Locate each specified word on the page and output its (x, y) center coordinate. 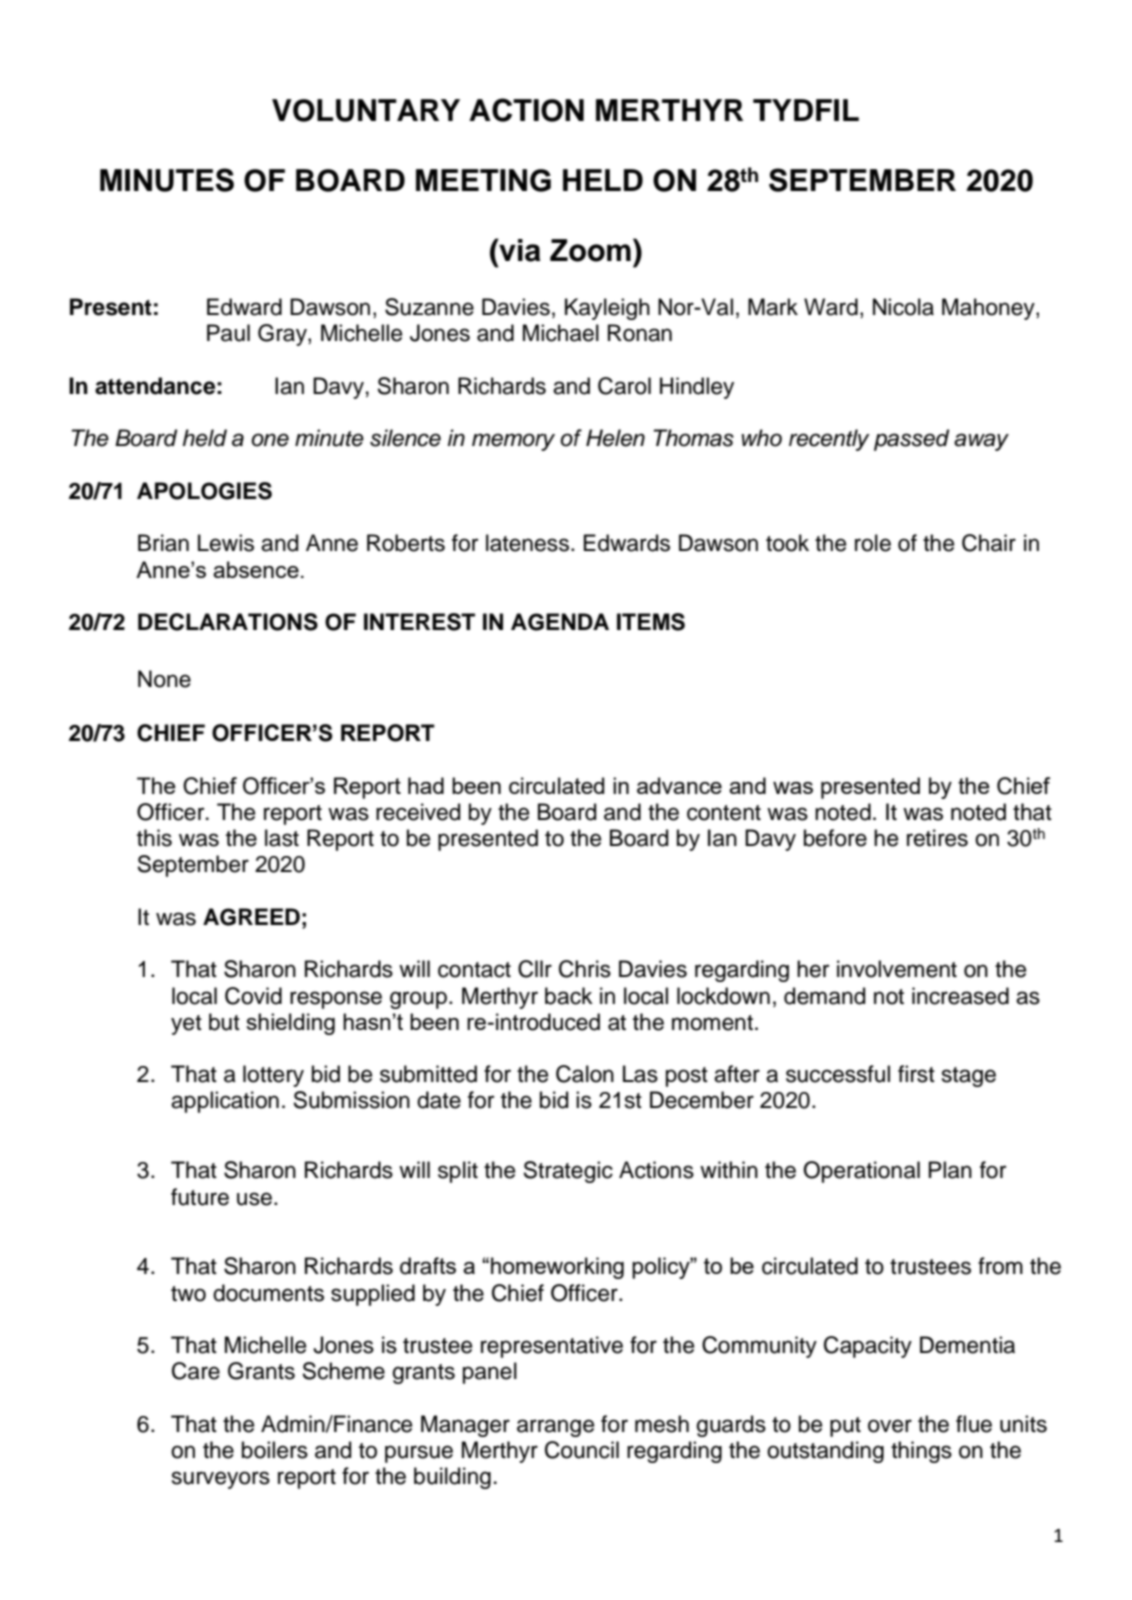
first (916, 1074)
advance (679, 785)
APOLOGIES (204, 491)
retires (937, 838)
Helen (615, 438)
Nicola (903, 307)
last (282, 838)
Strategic (568, 1172)
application (225, 1102)
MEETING (483, 180)
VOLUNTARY (366, 110)
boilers (275, 1450)
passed (911, 440)
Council (582, 1450)
